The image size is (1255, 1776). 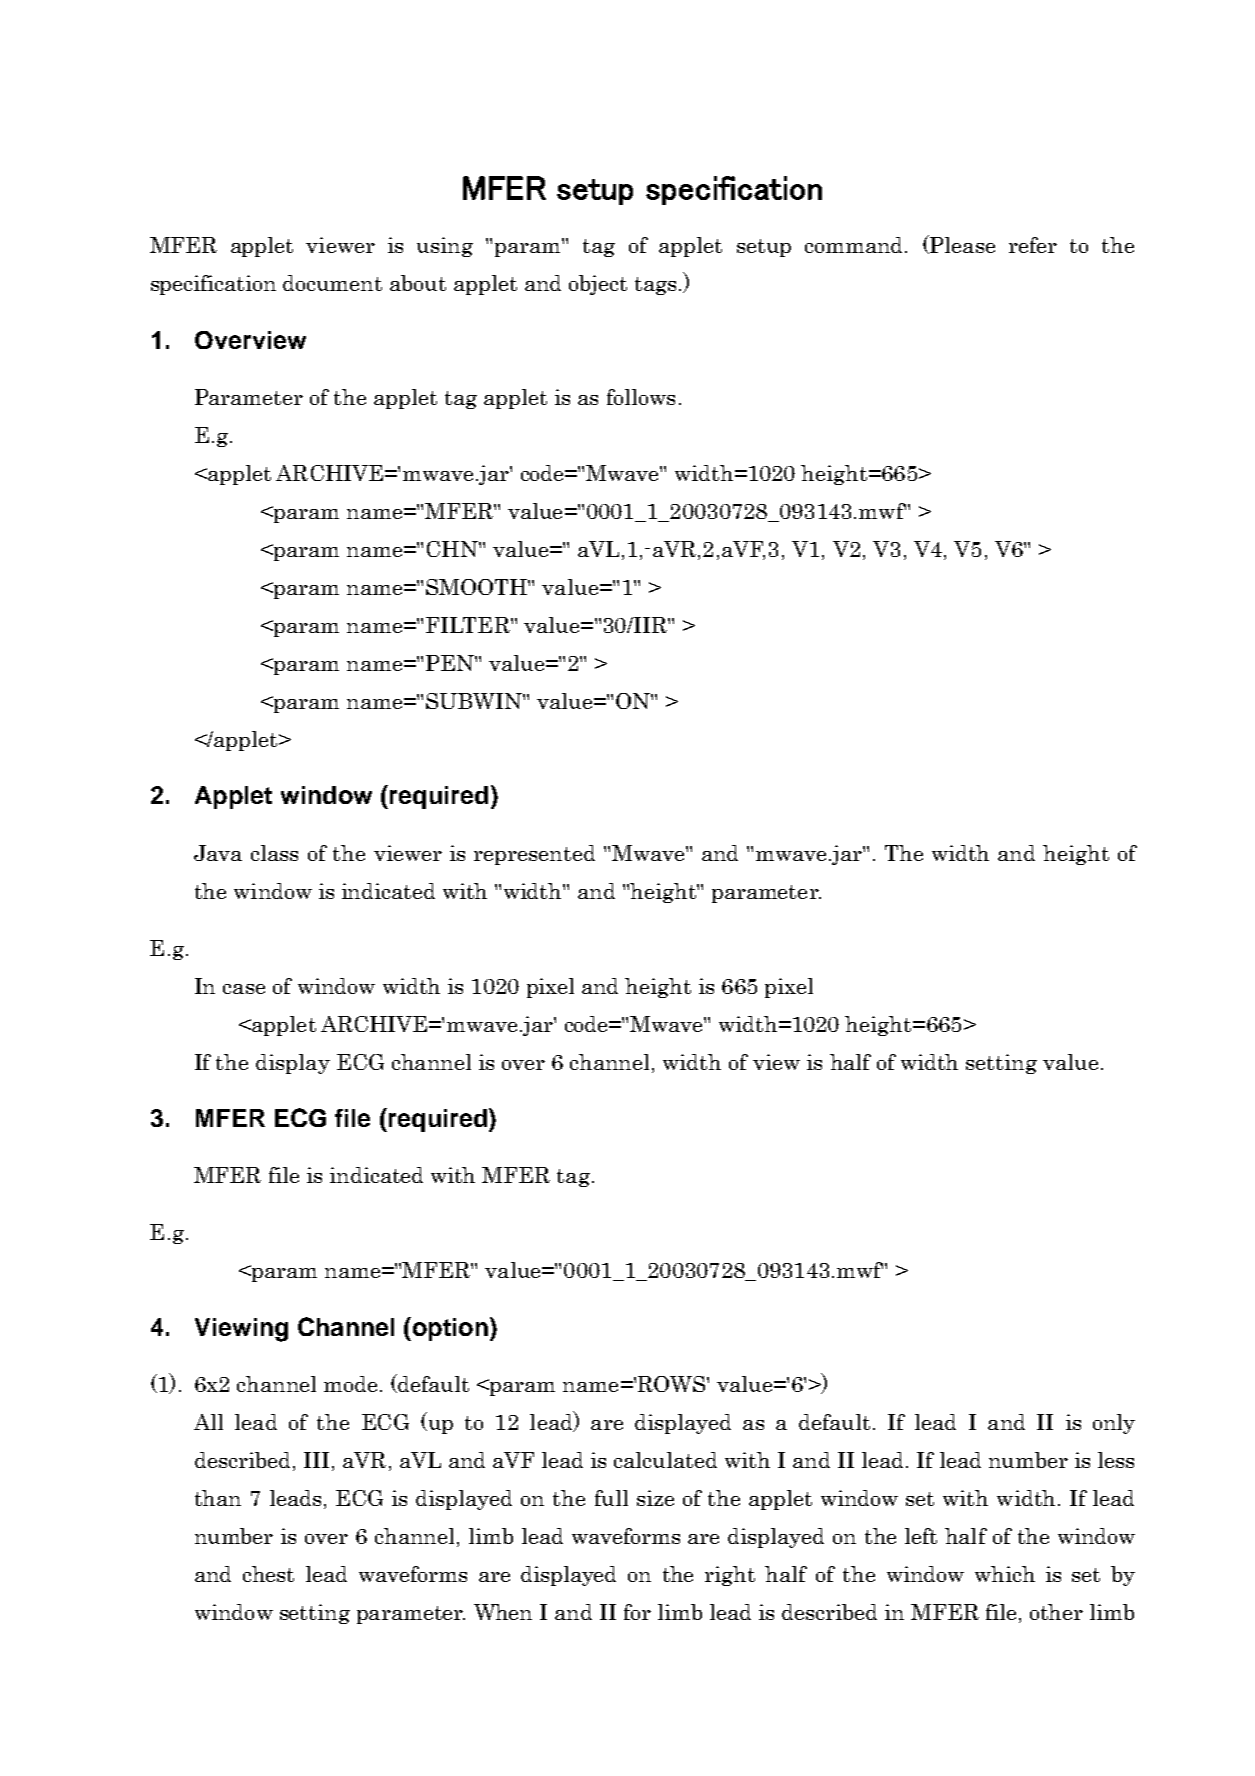 What do you see at coordinates (641, 397) in the image?
I see `follows` at bounding box center [641, 397].
